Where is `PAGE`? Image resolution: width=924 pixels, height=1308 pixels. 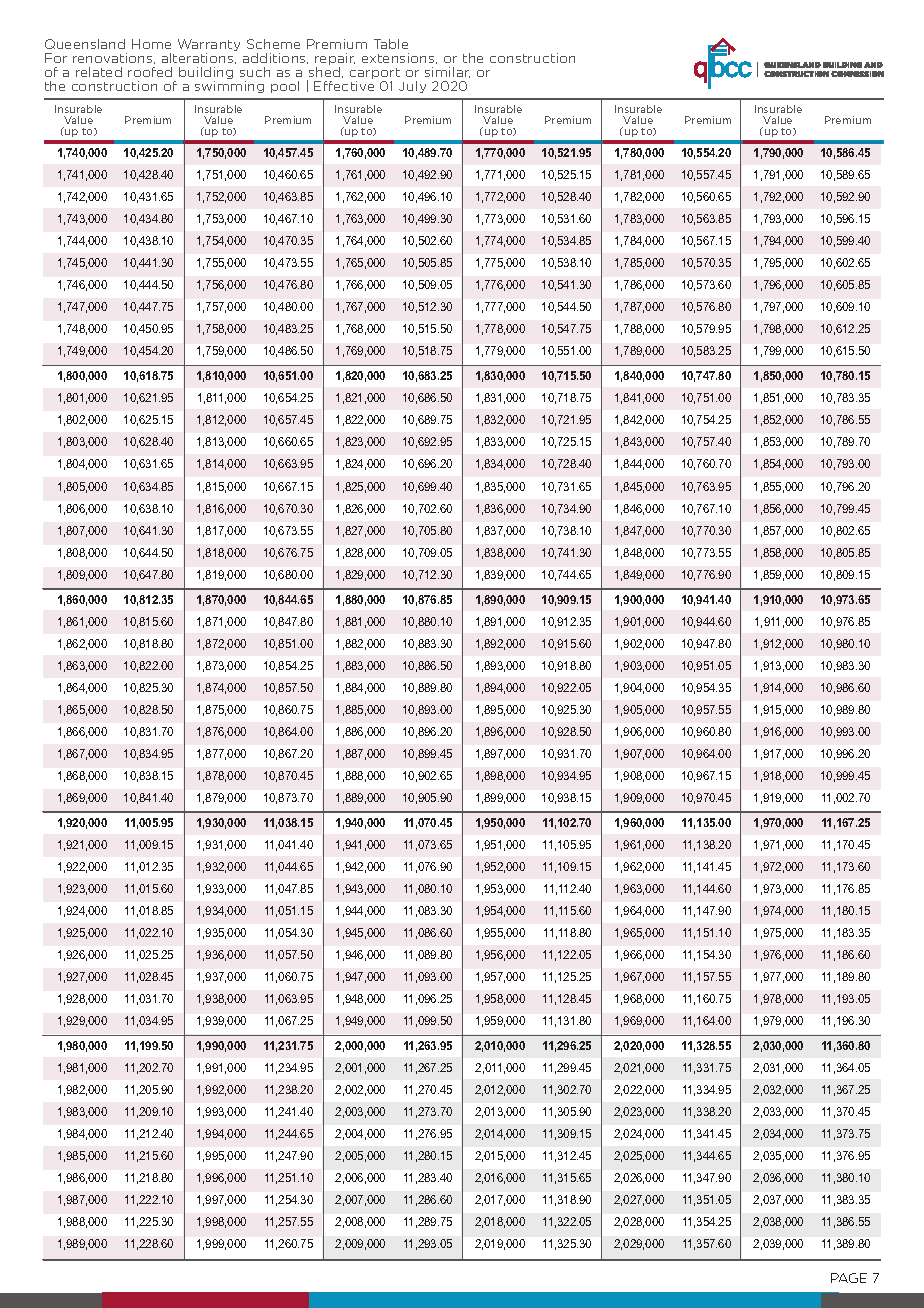 PAGE is located at coordinates (849, 1278).
